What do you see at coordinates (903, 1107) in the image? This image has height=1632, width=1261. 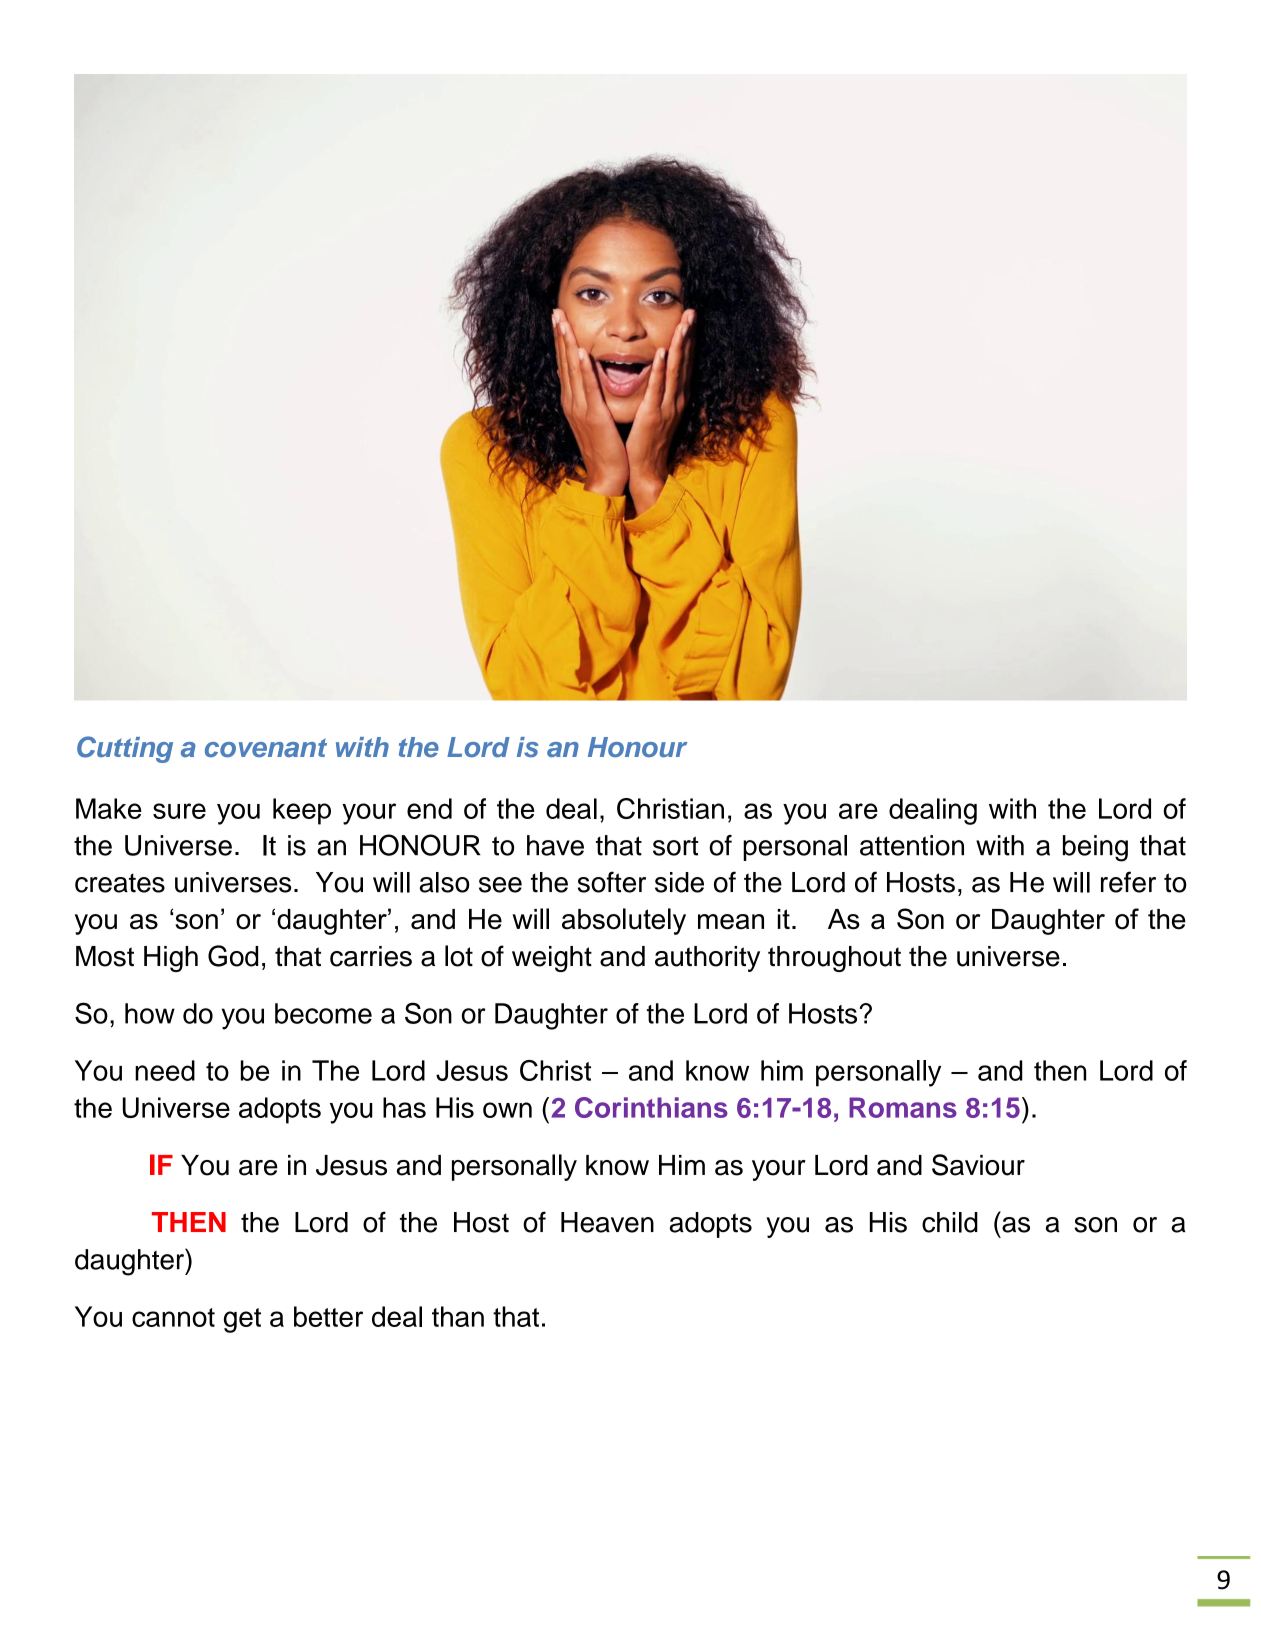 I see `Romans` at bounding box center [903, 1107].
